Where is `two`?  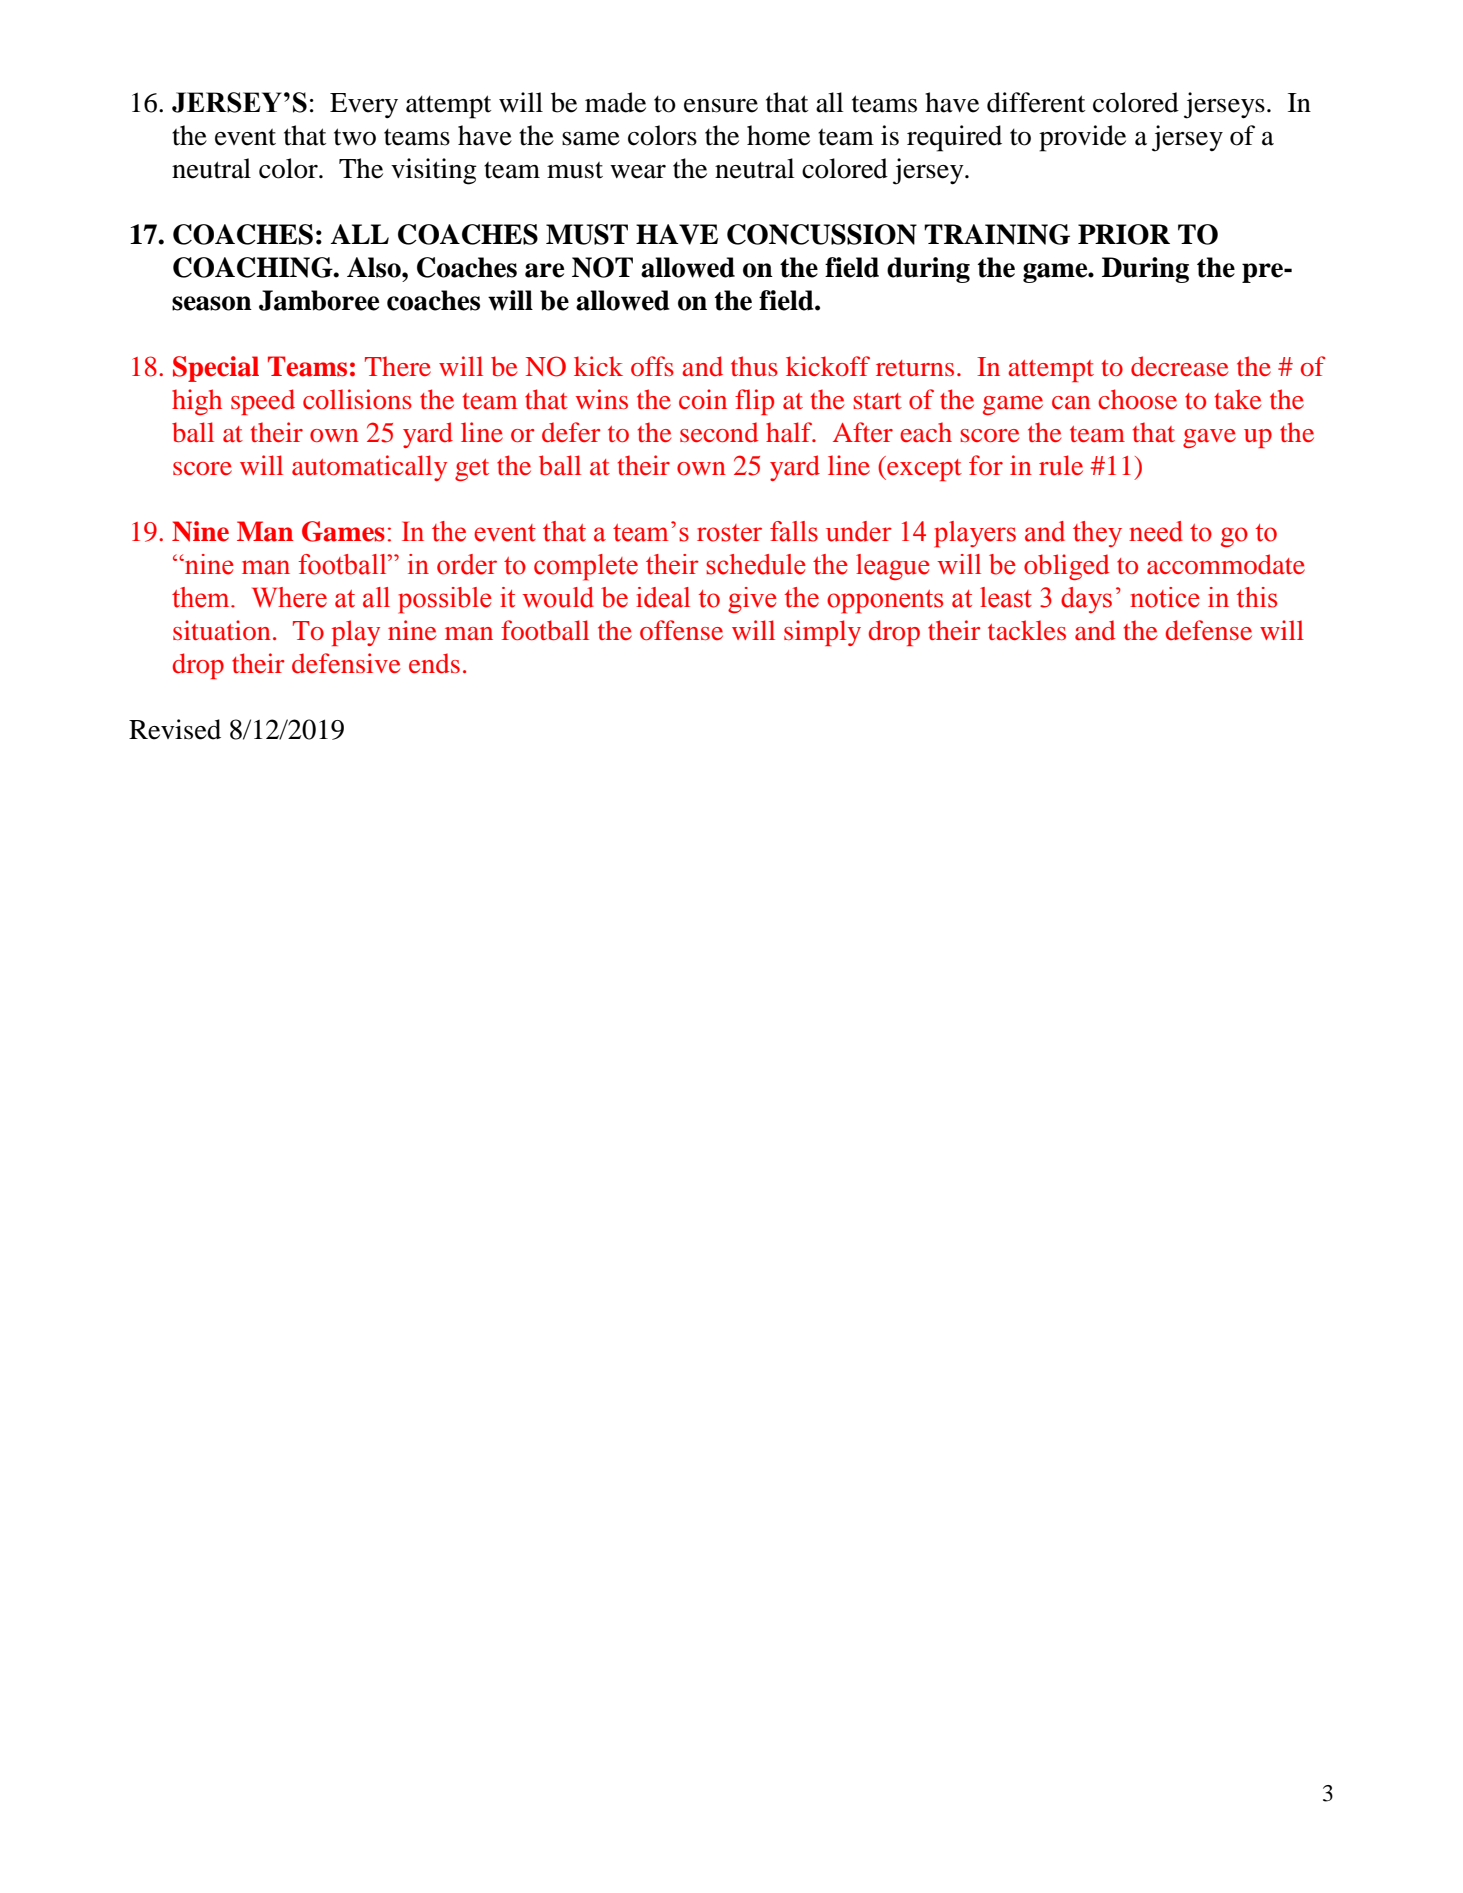 two is located at coordinates (355, 137).
